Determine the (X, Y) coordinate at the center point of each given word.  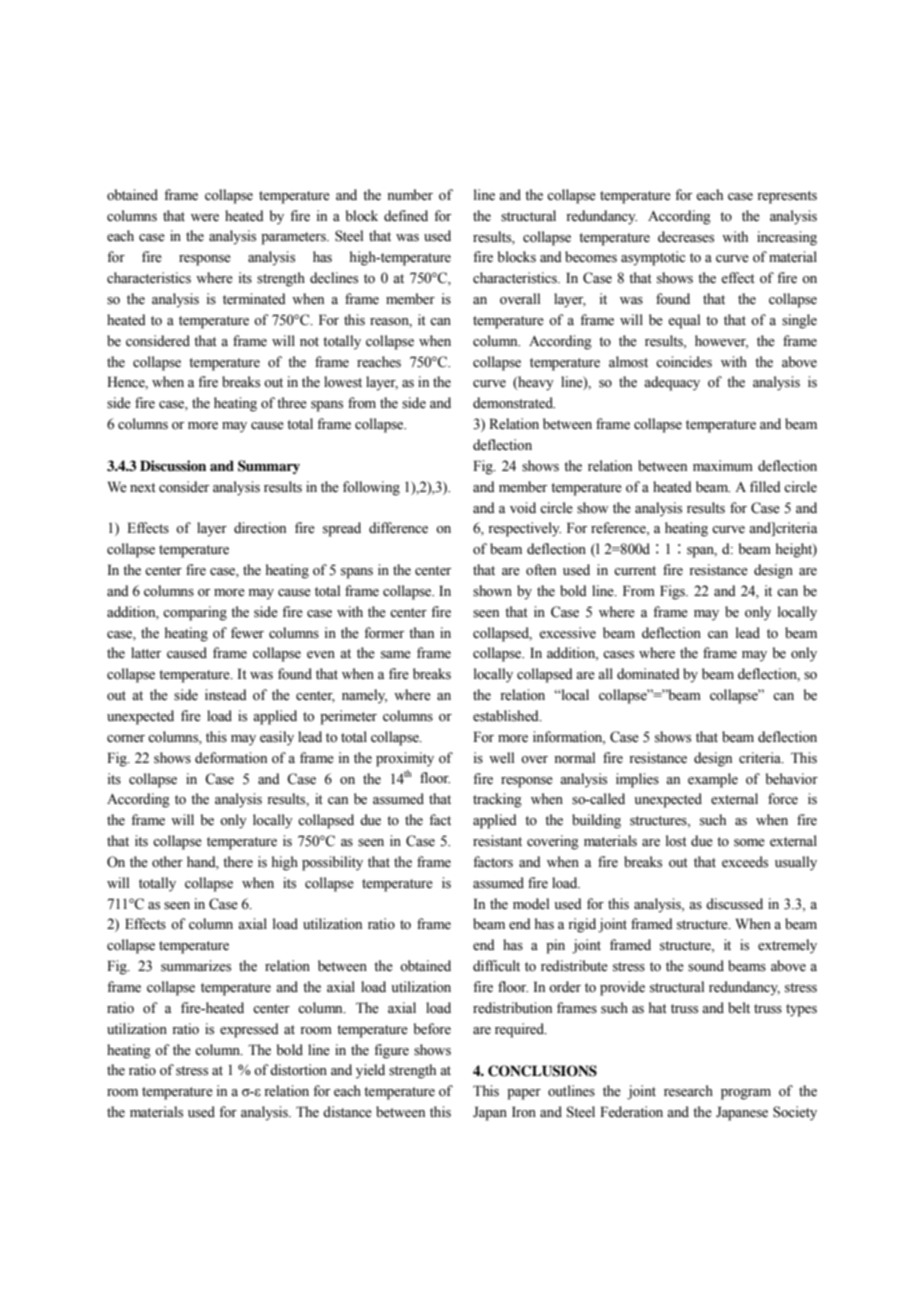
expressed (249, 1030)
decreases (686, 237)
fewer (247, 633)
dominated (648, 674)
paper (524, 1094)
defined (406, 216)
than (421, 632)
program (746, 1094)
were (205, 218)
